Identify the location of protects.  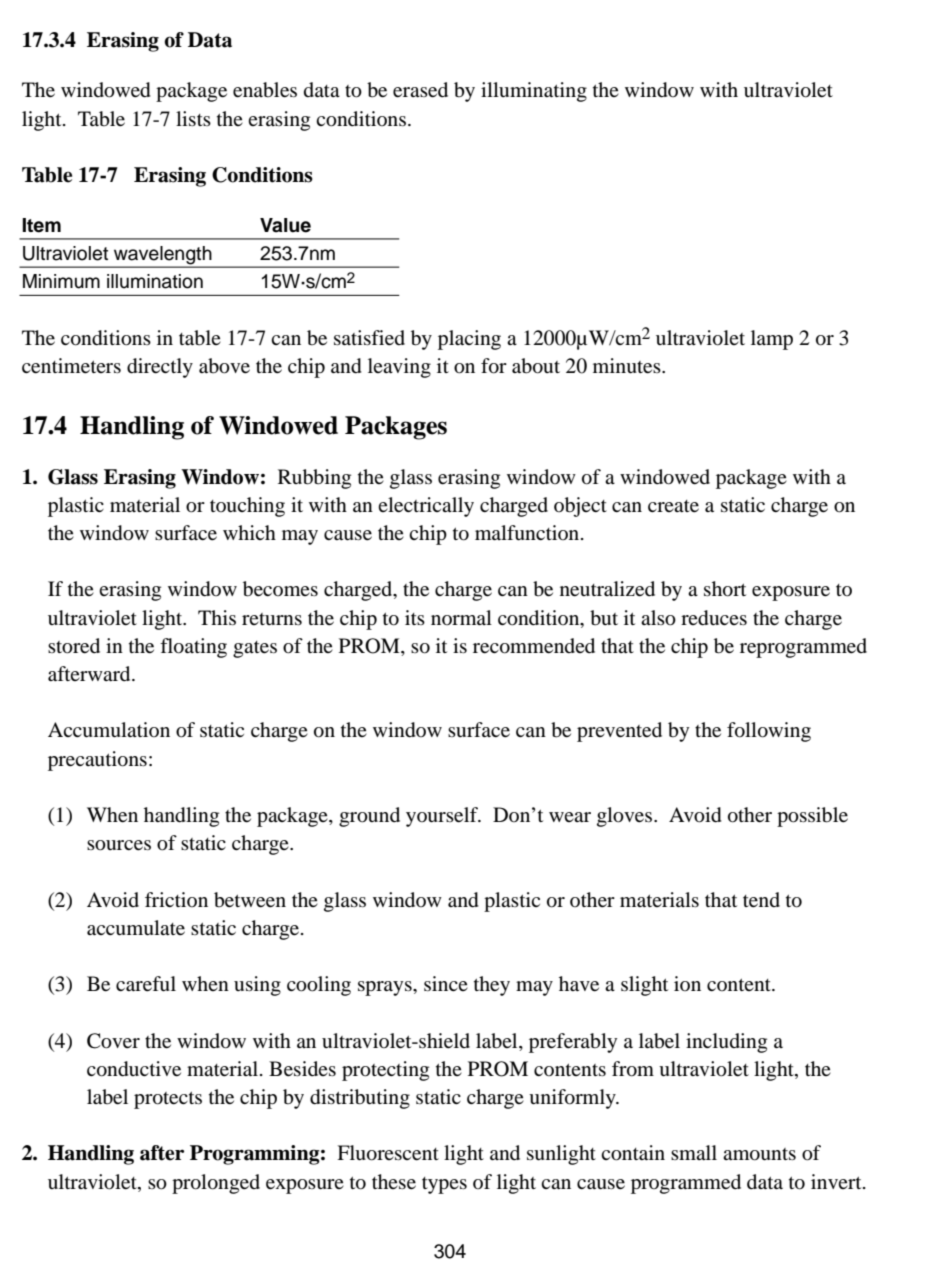
(168, 1100).
